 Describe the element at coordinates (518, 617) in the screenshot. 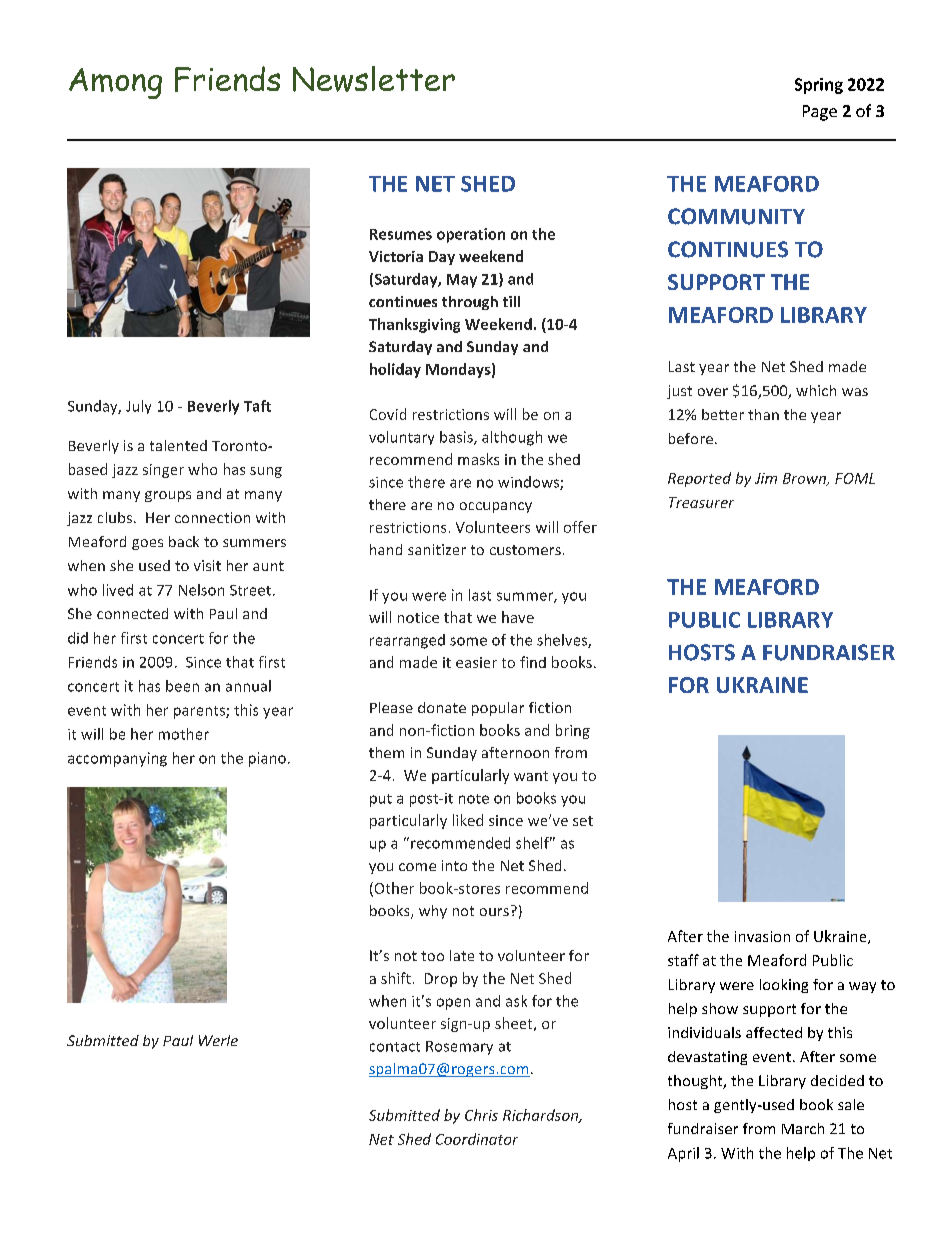

I see `have` at that location.
